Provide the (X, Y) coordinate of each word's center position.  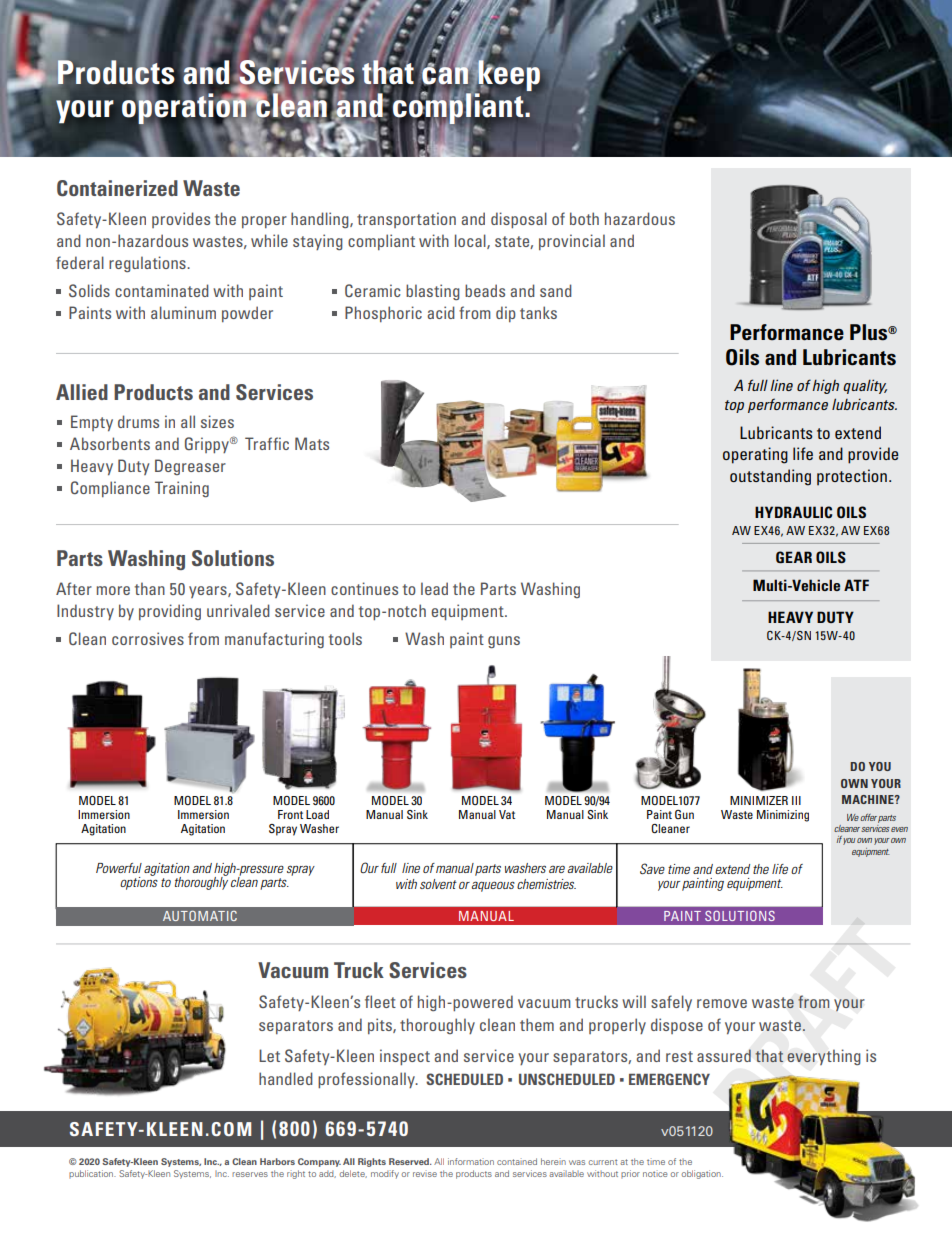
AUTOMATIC (200, 916)
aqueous (493, 886)
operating (755, 455)
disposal (519, 220)
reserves (250, 1174)
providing (170, 612)
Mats (312, 443)
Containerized (117, 188)
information (471, 1161)
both (584, 218)
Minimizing (783, 816)
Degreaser (190, 467)
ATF (856, 585)
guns (504, 642)
